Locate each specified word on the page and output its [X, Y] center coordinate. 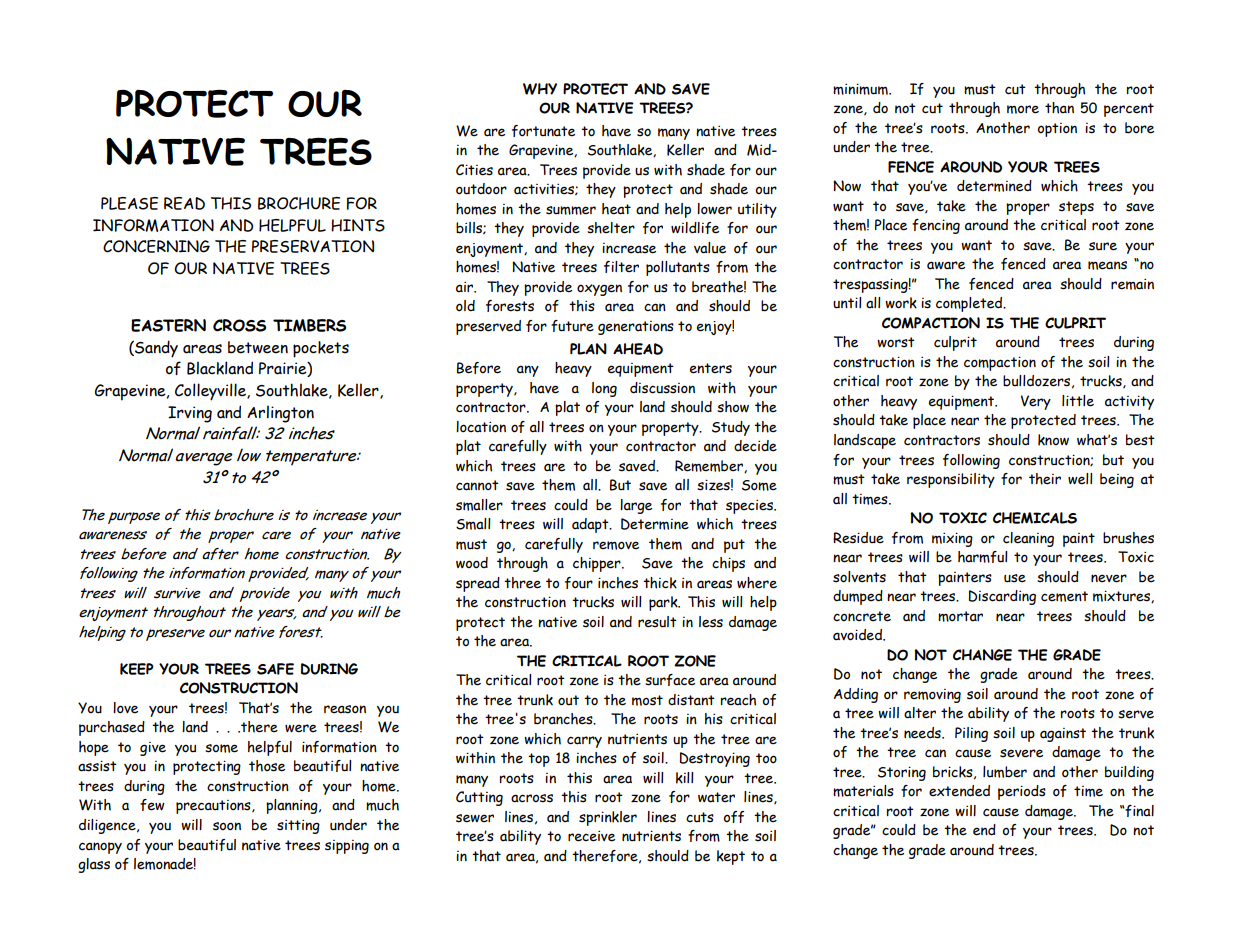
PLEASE [129, 203]
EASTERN [168, 325]
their [1045, 479]
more [1023, 109]
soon [227, 826]
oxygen [599, 290]
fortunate [543, 131]
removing [932, 696]
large [636, 506]
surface [670, 680]
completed [970, 304]
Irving [190, 414]
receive [591, 836]
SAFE [275, 669]
